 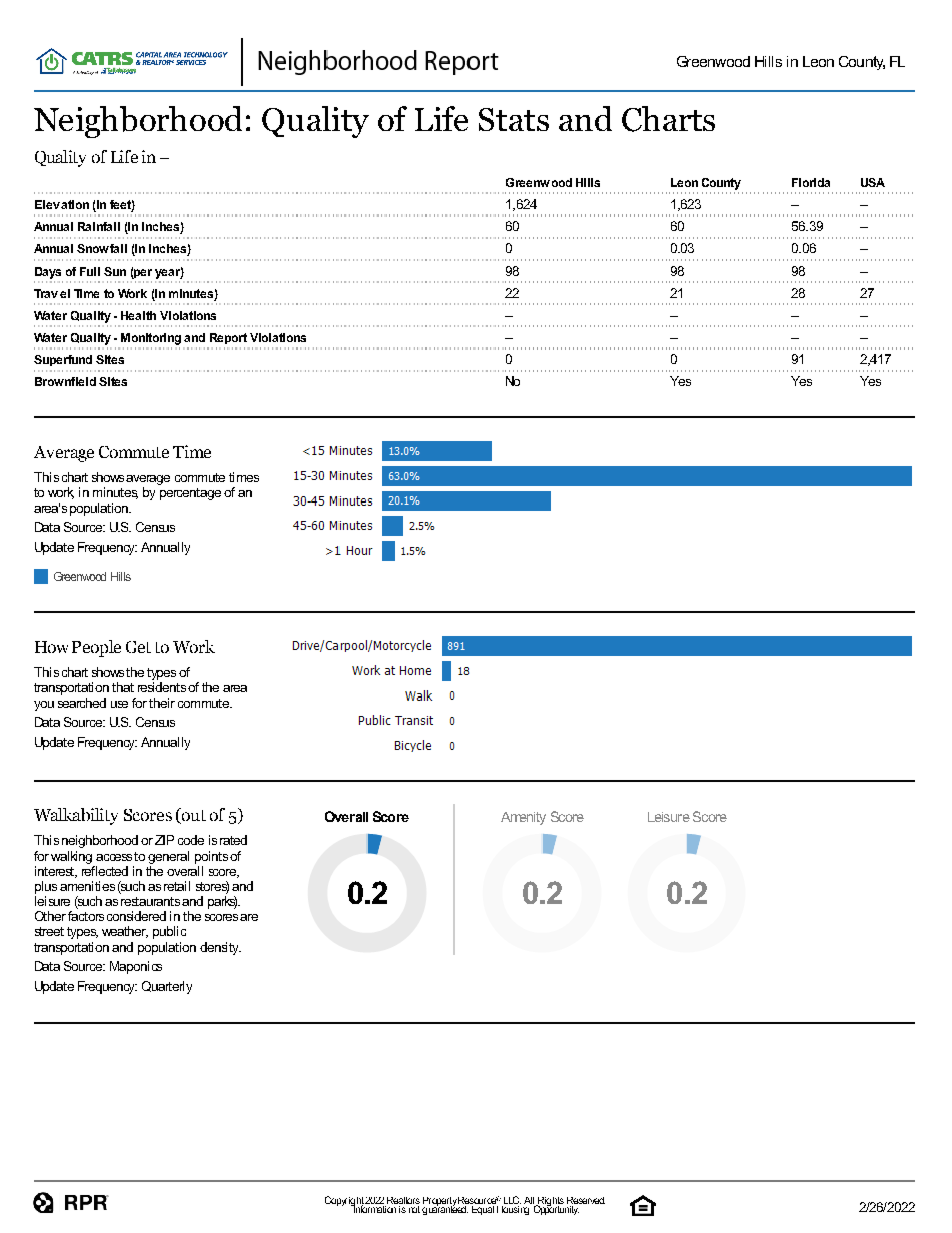 What do you see at coordinates (62, 204) in the document?
I see `Elevation` at bounding box center [62, 204].
